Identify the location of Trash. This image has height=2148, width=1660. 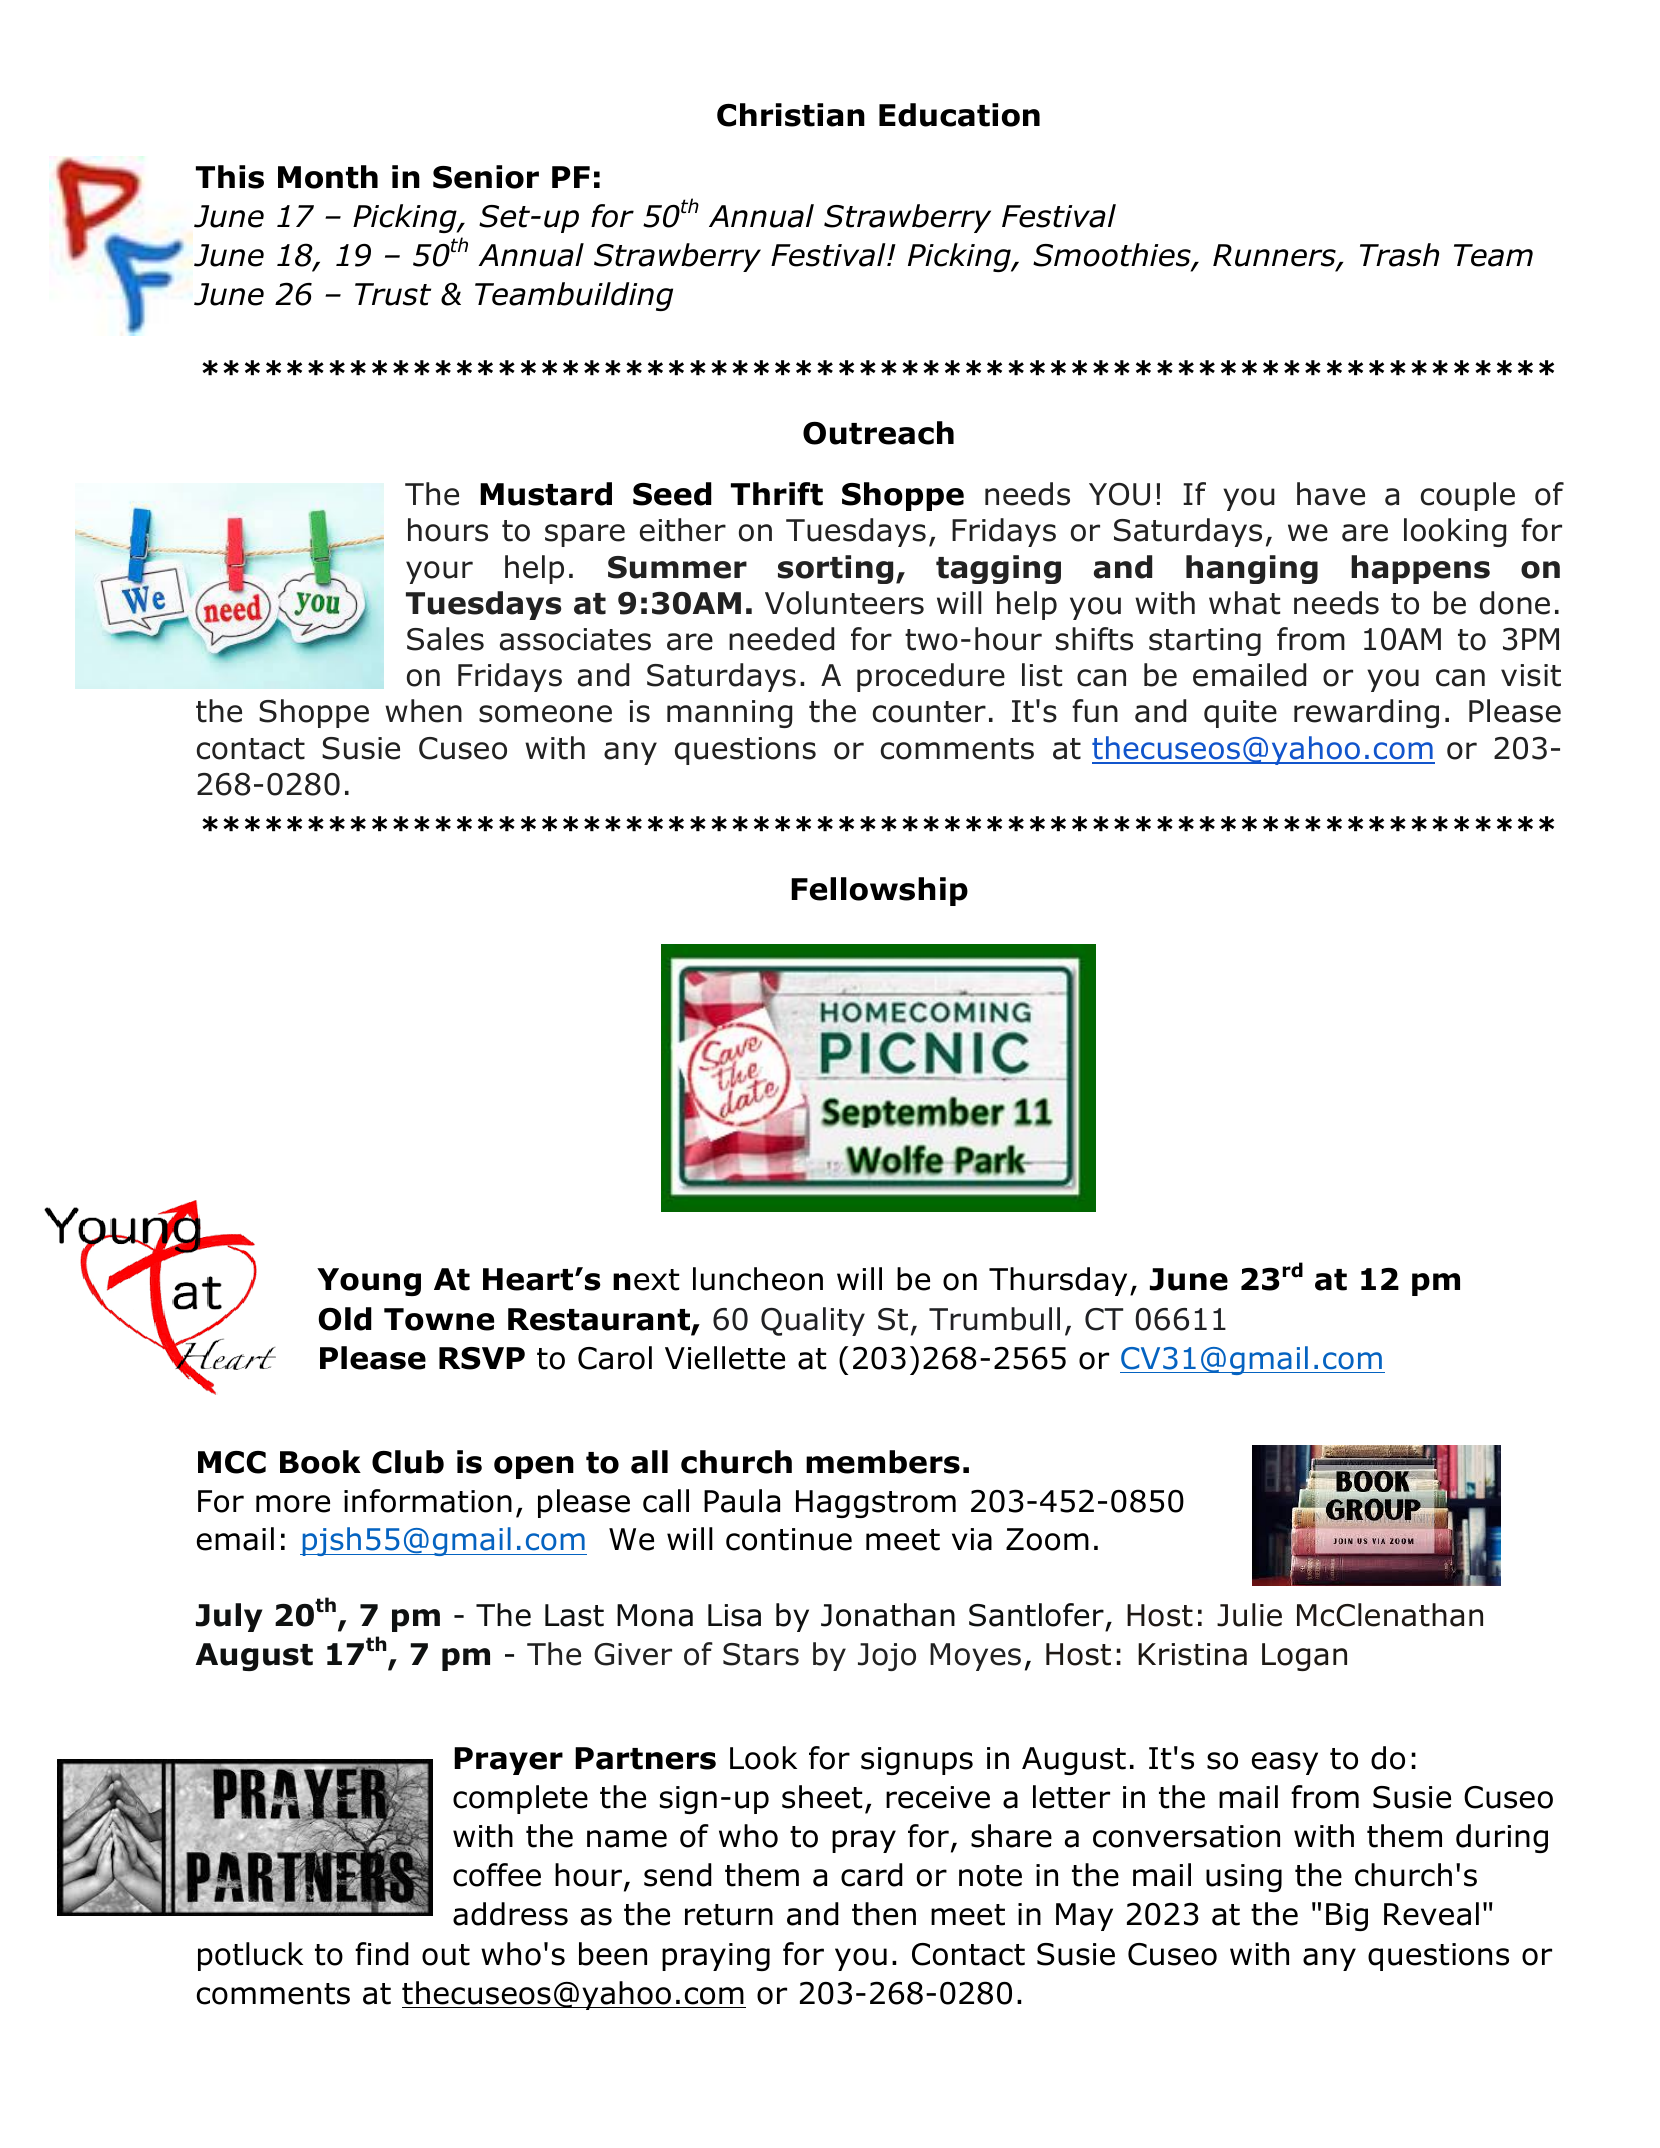
(1399, 255).
